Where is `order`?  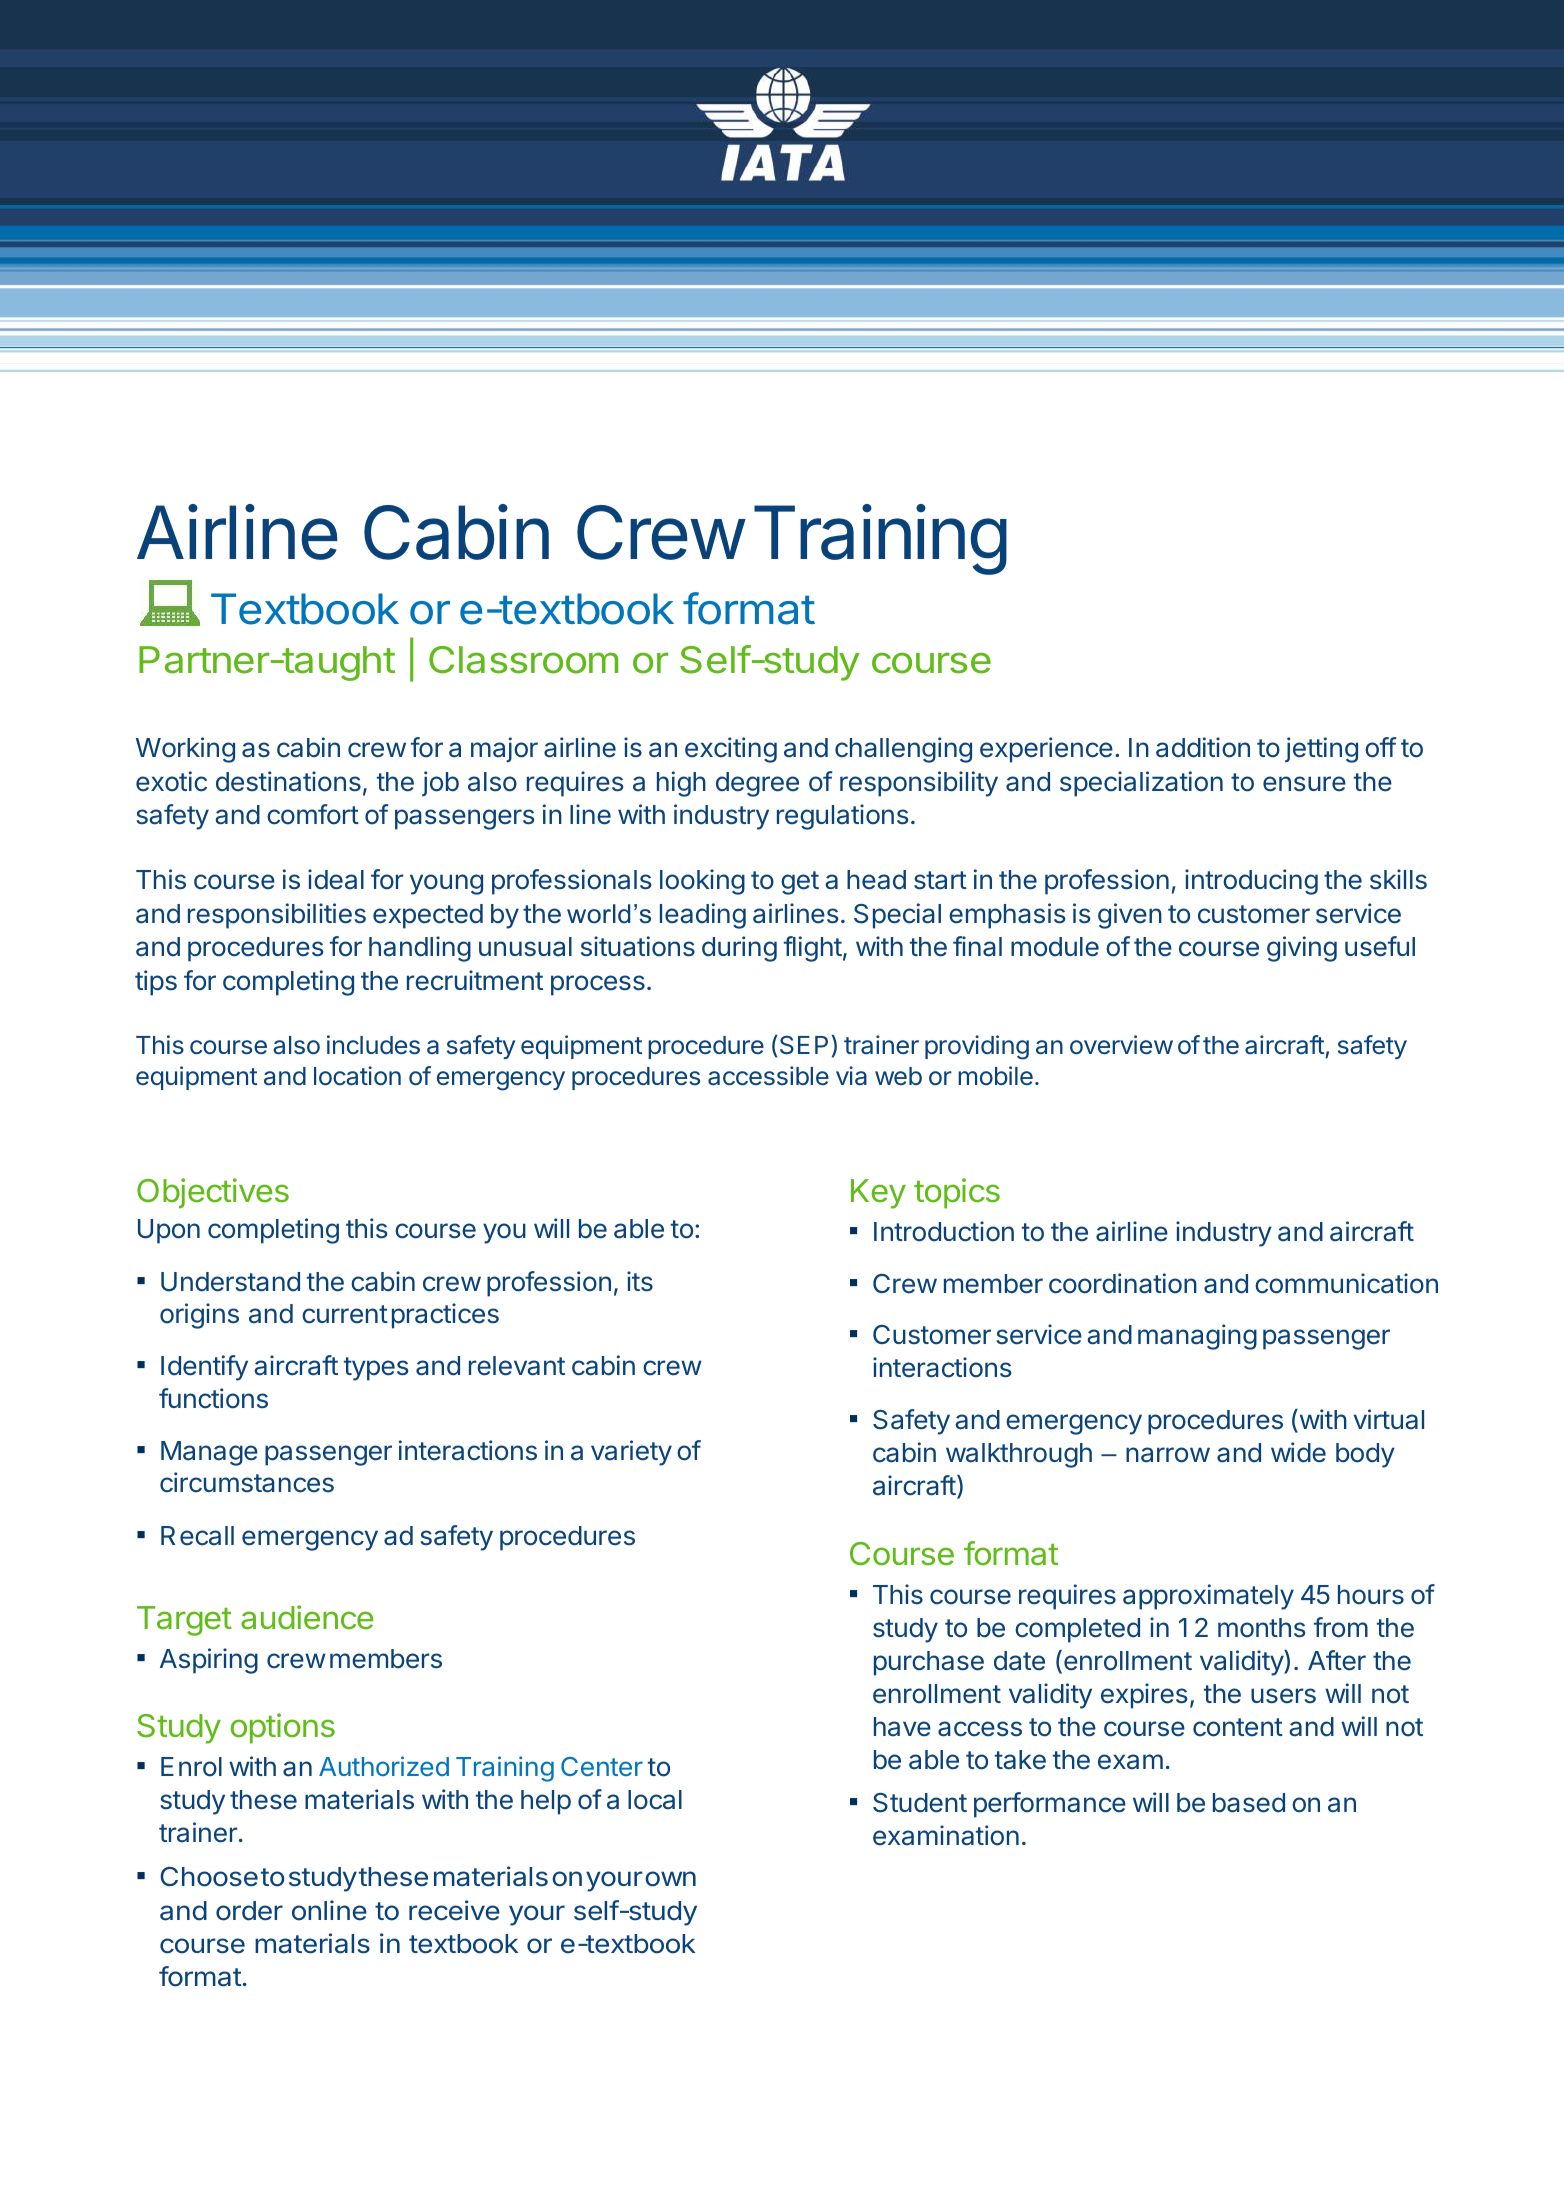
order is located at coordinates (249, 1911).
